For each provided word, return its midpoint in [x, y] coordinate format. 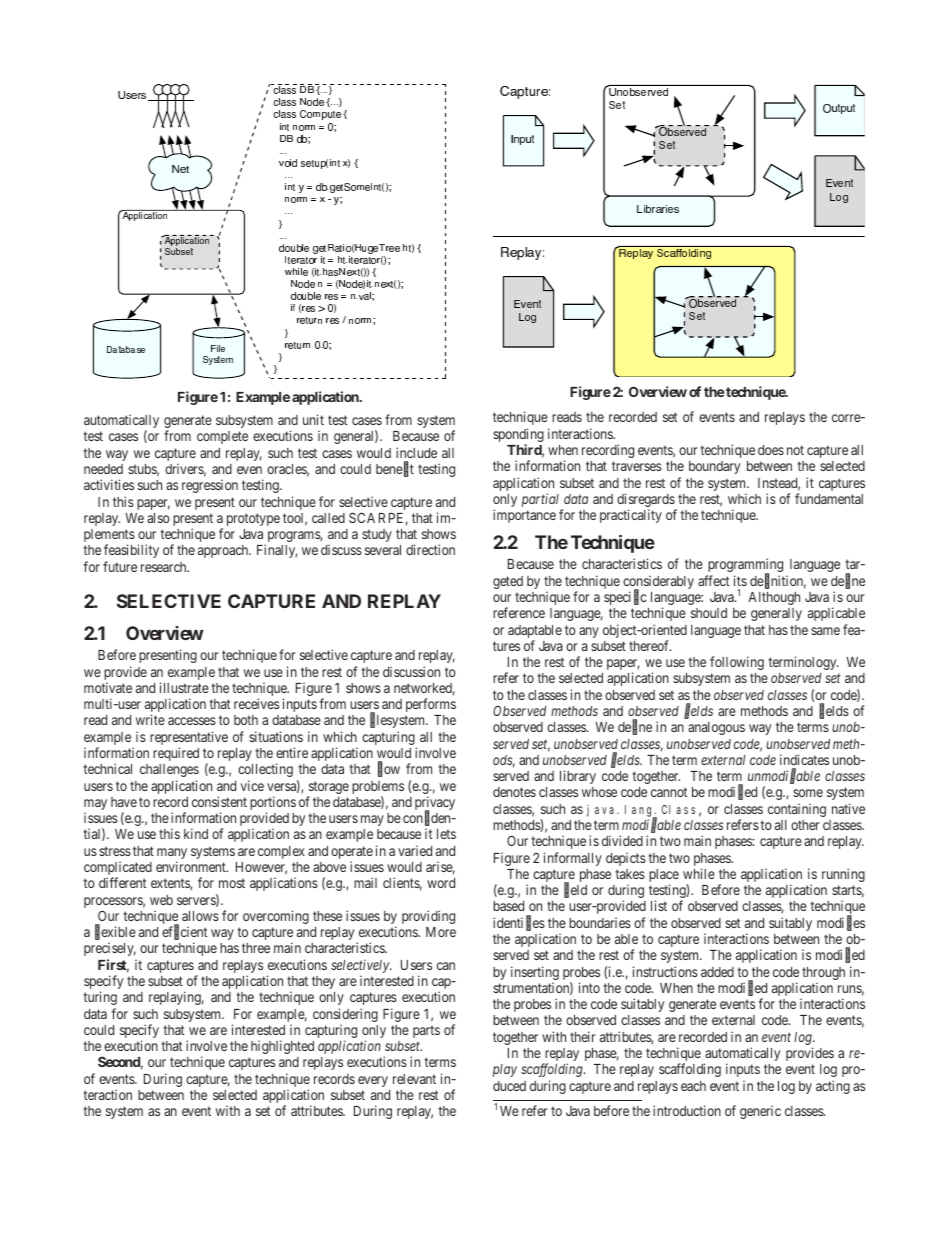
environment [192, 866]
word [441, 883]
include [416, 452]
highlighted [282, 1047]
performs [431, 705]
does [771, 450]
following [737, 663]
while [699, 873]
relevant [414, 1079]
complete [222, 437]
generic [760, 1112]
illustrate [184, 687]
